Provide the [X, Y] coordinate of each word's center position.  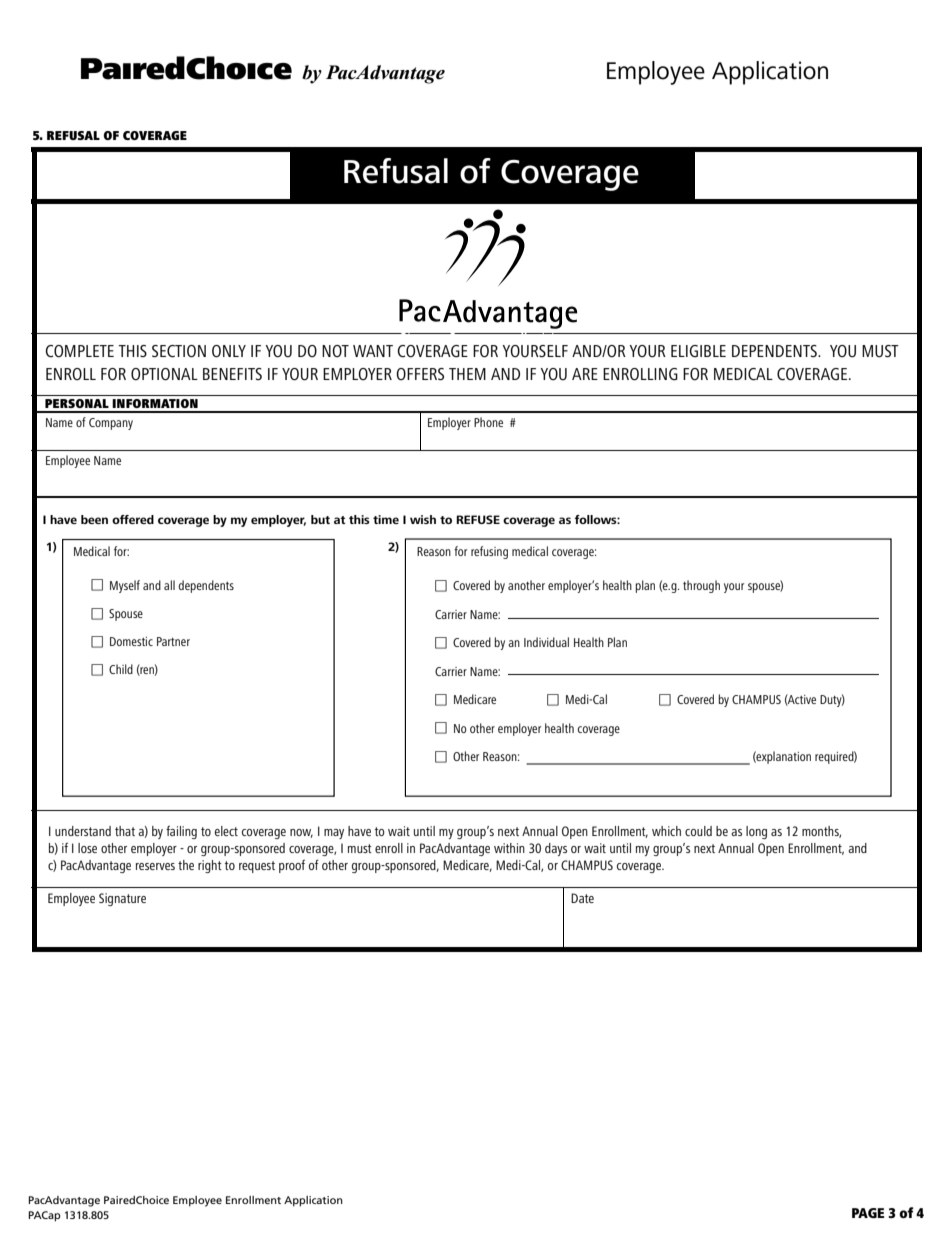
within [509, 848]
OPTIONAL [164, 374]
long [756, 832]
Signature [122, 899]
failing [181, 832]
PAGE [868, 1213]
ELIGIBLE [698, 351]
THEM [467, 374]
